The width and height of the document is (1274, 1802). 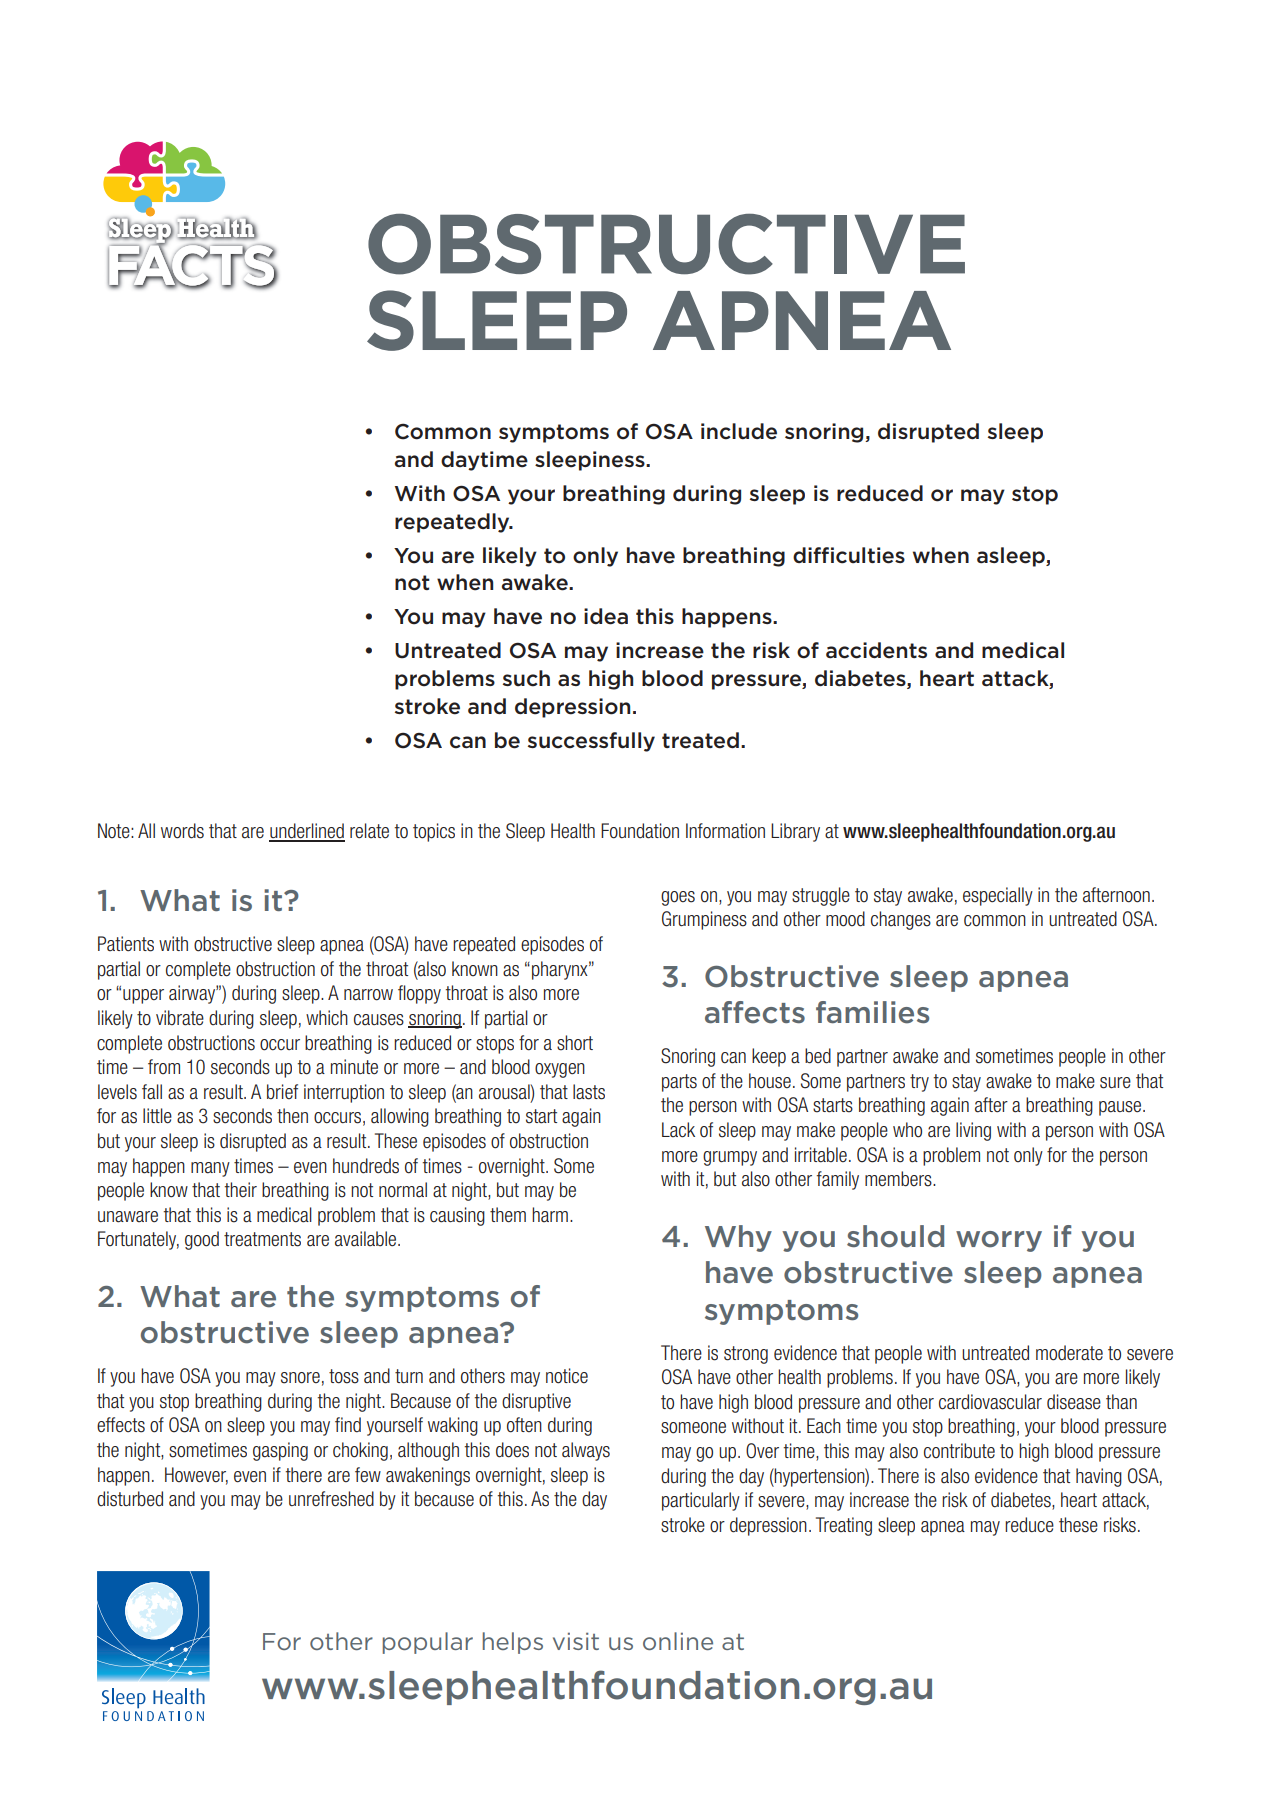 What do you see at coordinates (919, 1083) in the document?
I see `try` at bounding box center [919, 1083].
